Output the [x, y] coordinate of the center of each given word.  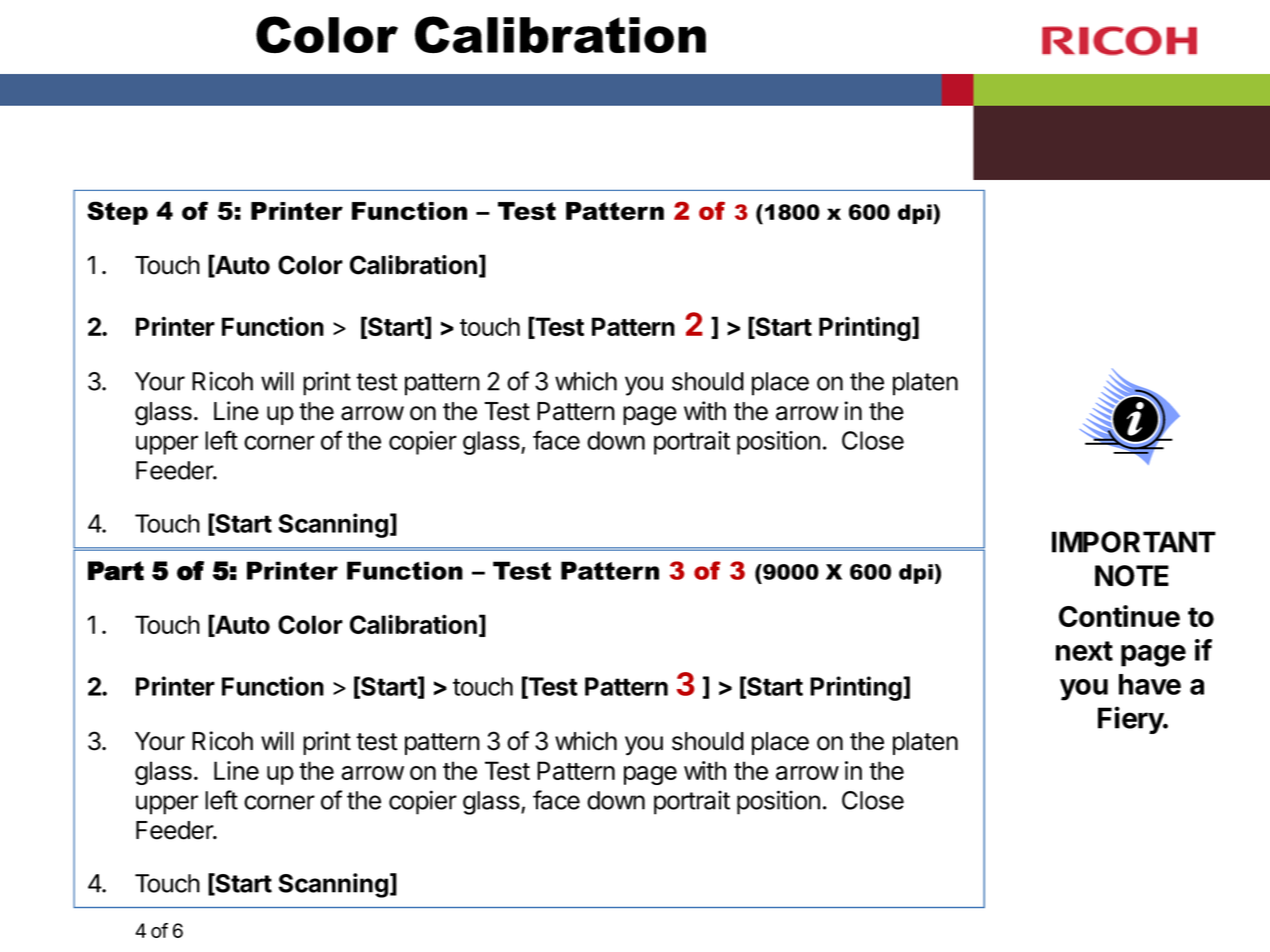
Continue [1119, 616]
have [1150, 684]
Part [116, 571]
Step [117, 213]
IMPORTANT [1134, 542]
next [1084, 651]
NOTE [1132, 576]
